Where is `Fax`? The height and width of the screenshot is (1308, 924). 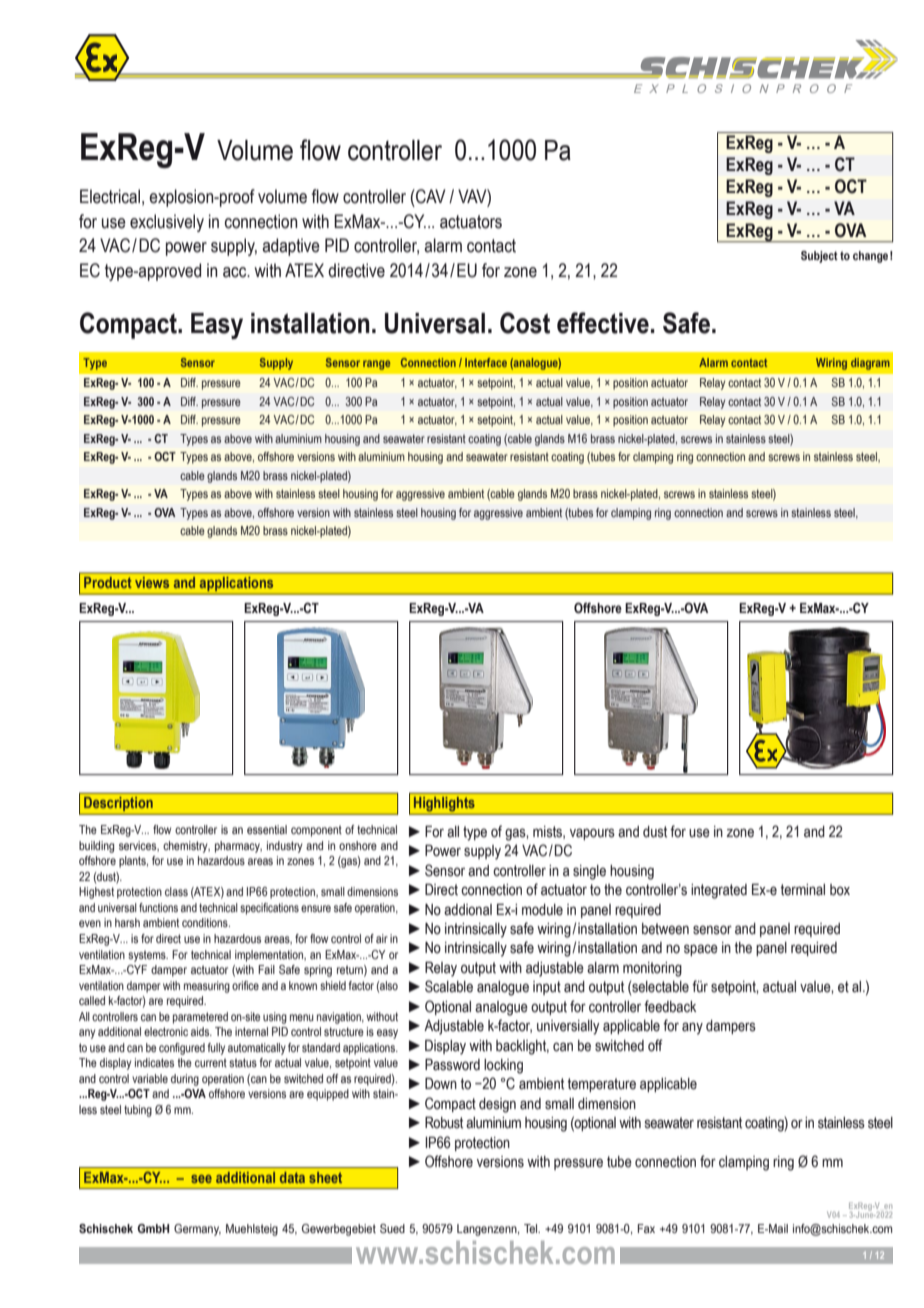 Fax is located at coordinates (646, 1228).
